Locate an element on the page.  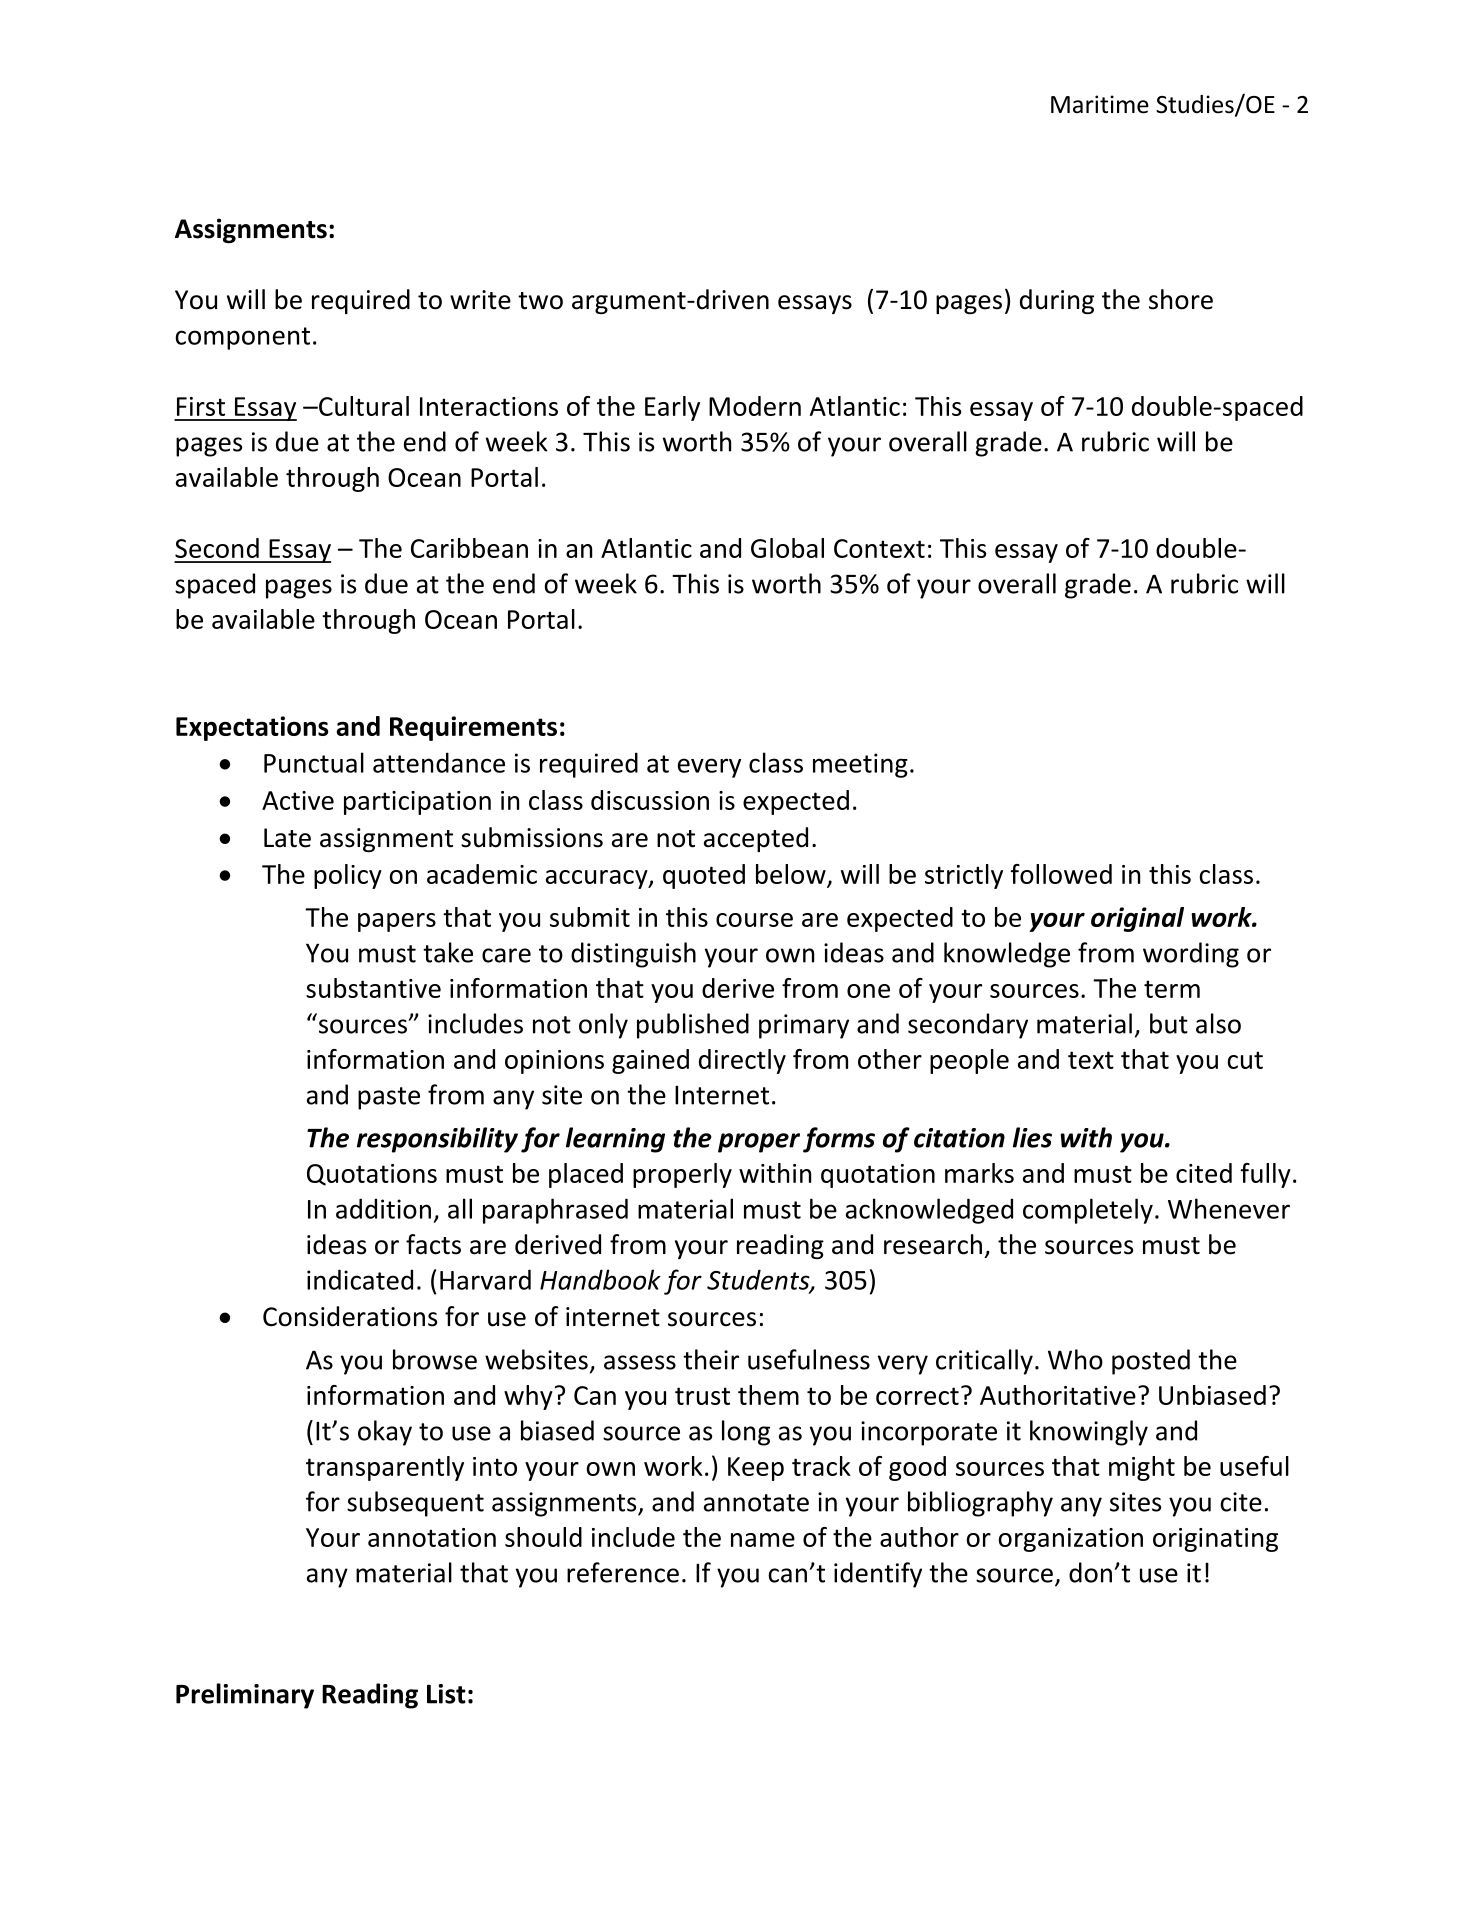
Preliminary is located at coordinates (245, 1696).
